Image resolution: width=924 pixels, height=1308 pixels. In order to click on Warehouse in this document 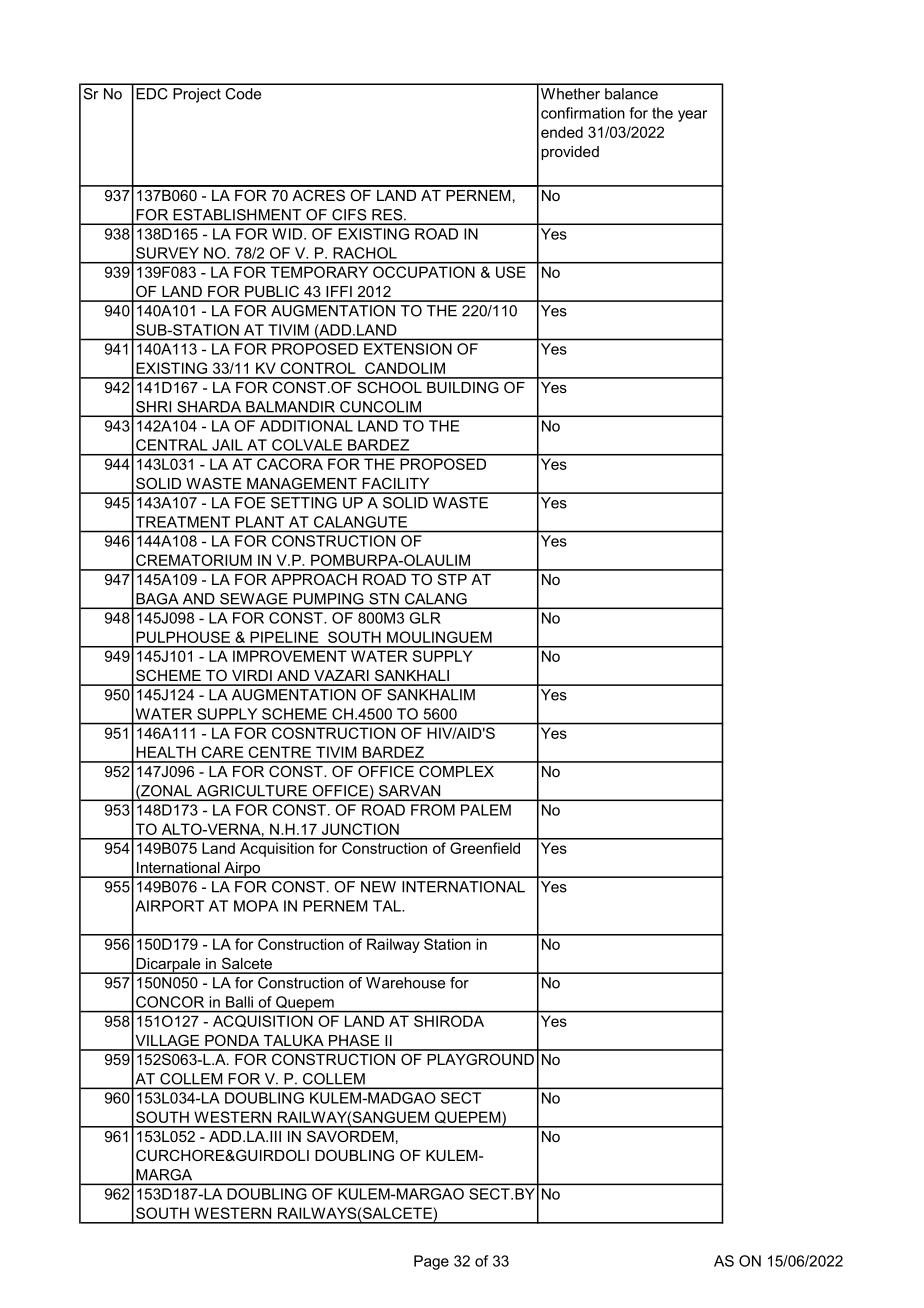, I will do `click(405, 983)`.
